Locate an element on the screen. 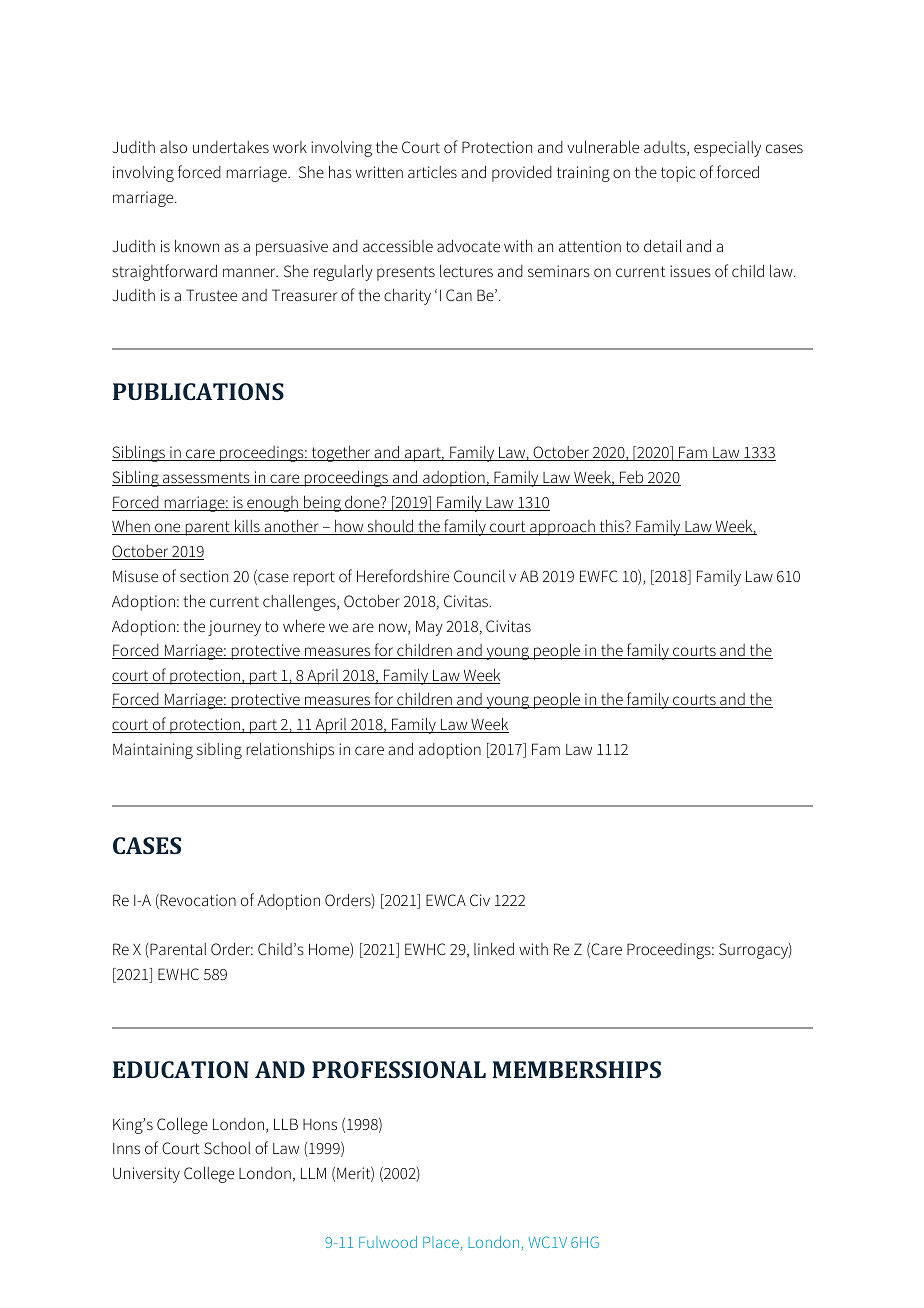  Place is located at coordinates (441, 1242).
